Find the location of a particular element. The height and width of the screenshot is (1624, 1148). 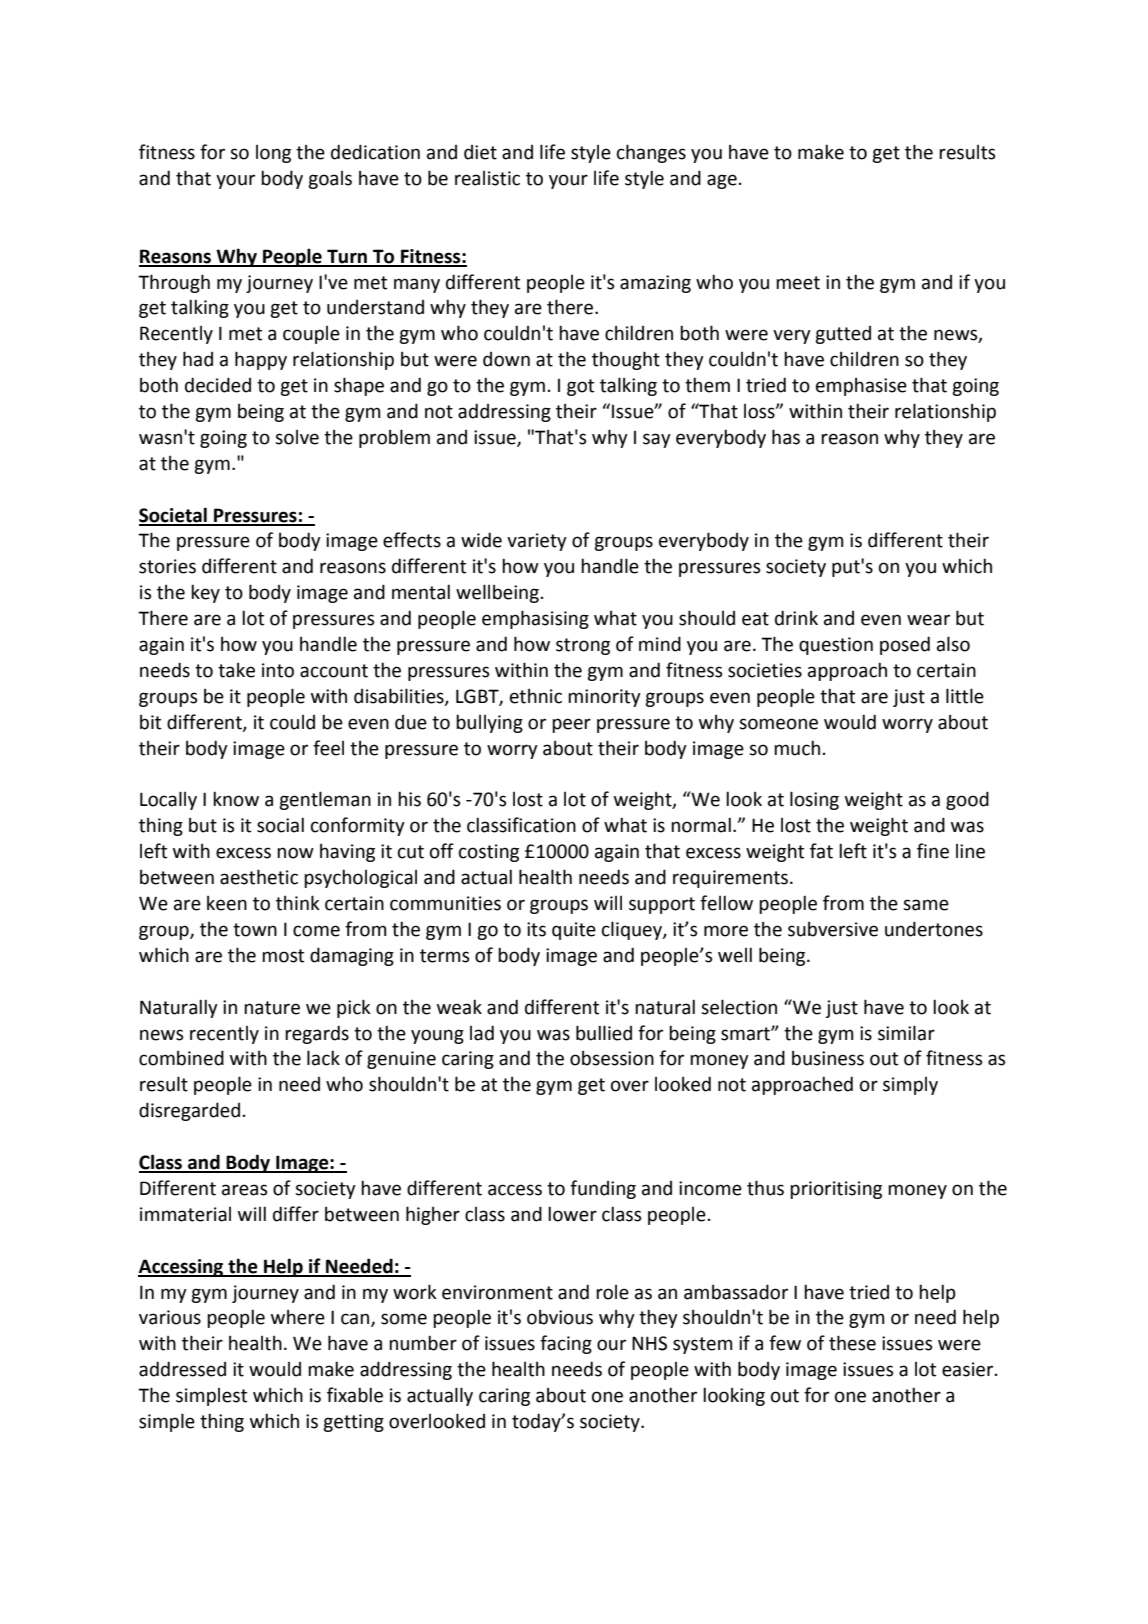

these is located at coordinates (852, 1343).
